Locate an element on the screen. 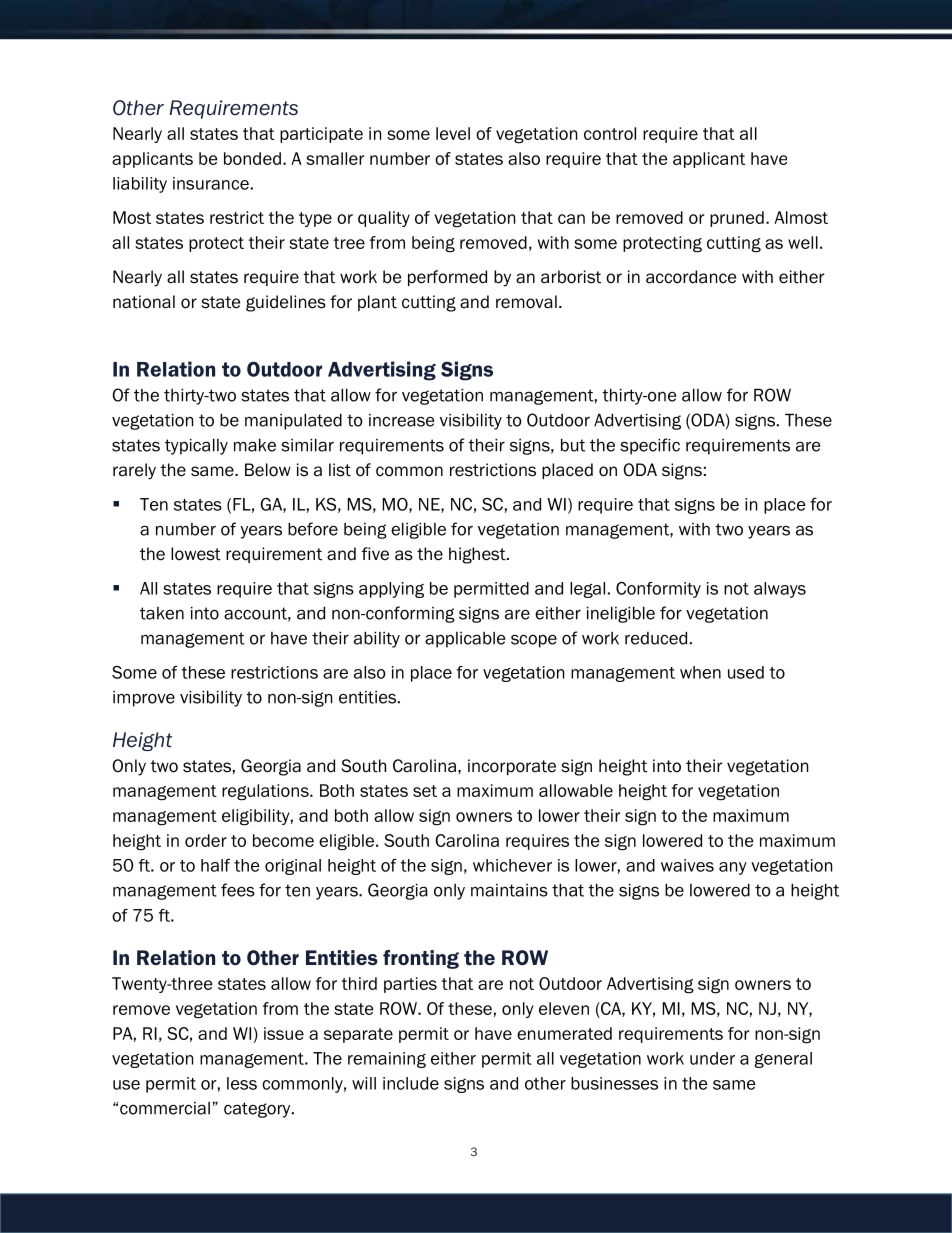 The image size is (952, 1233). specific is located at coordinates (650, 446).
